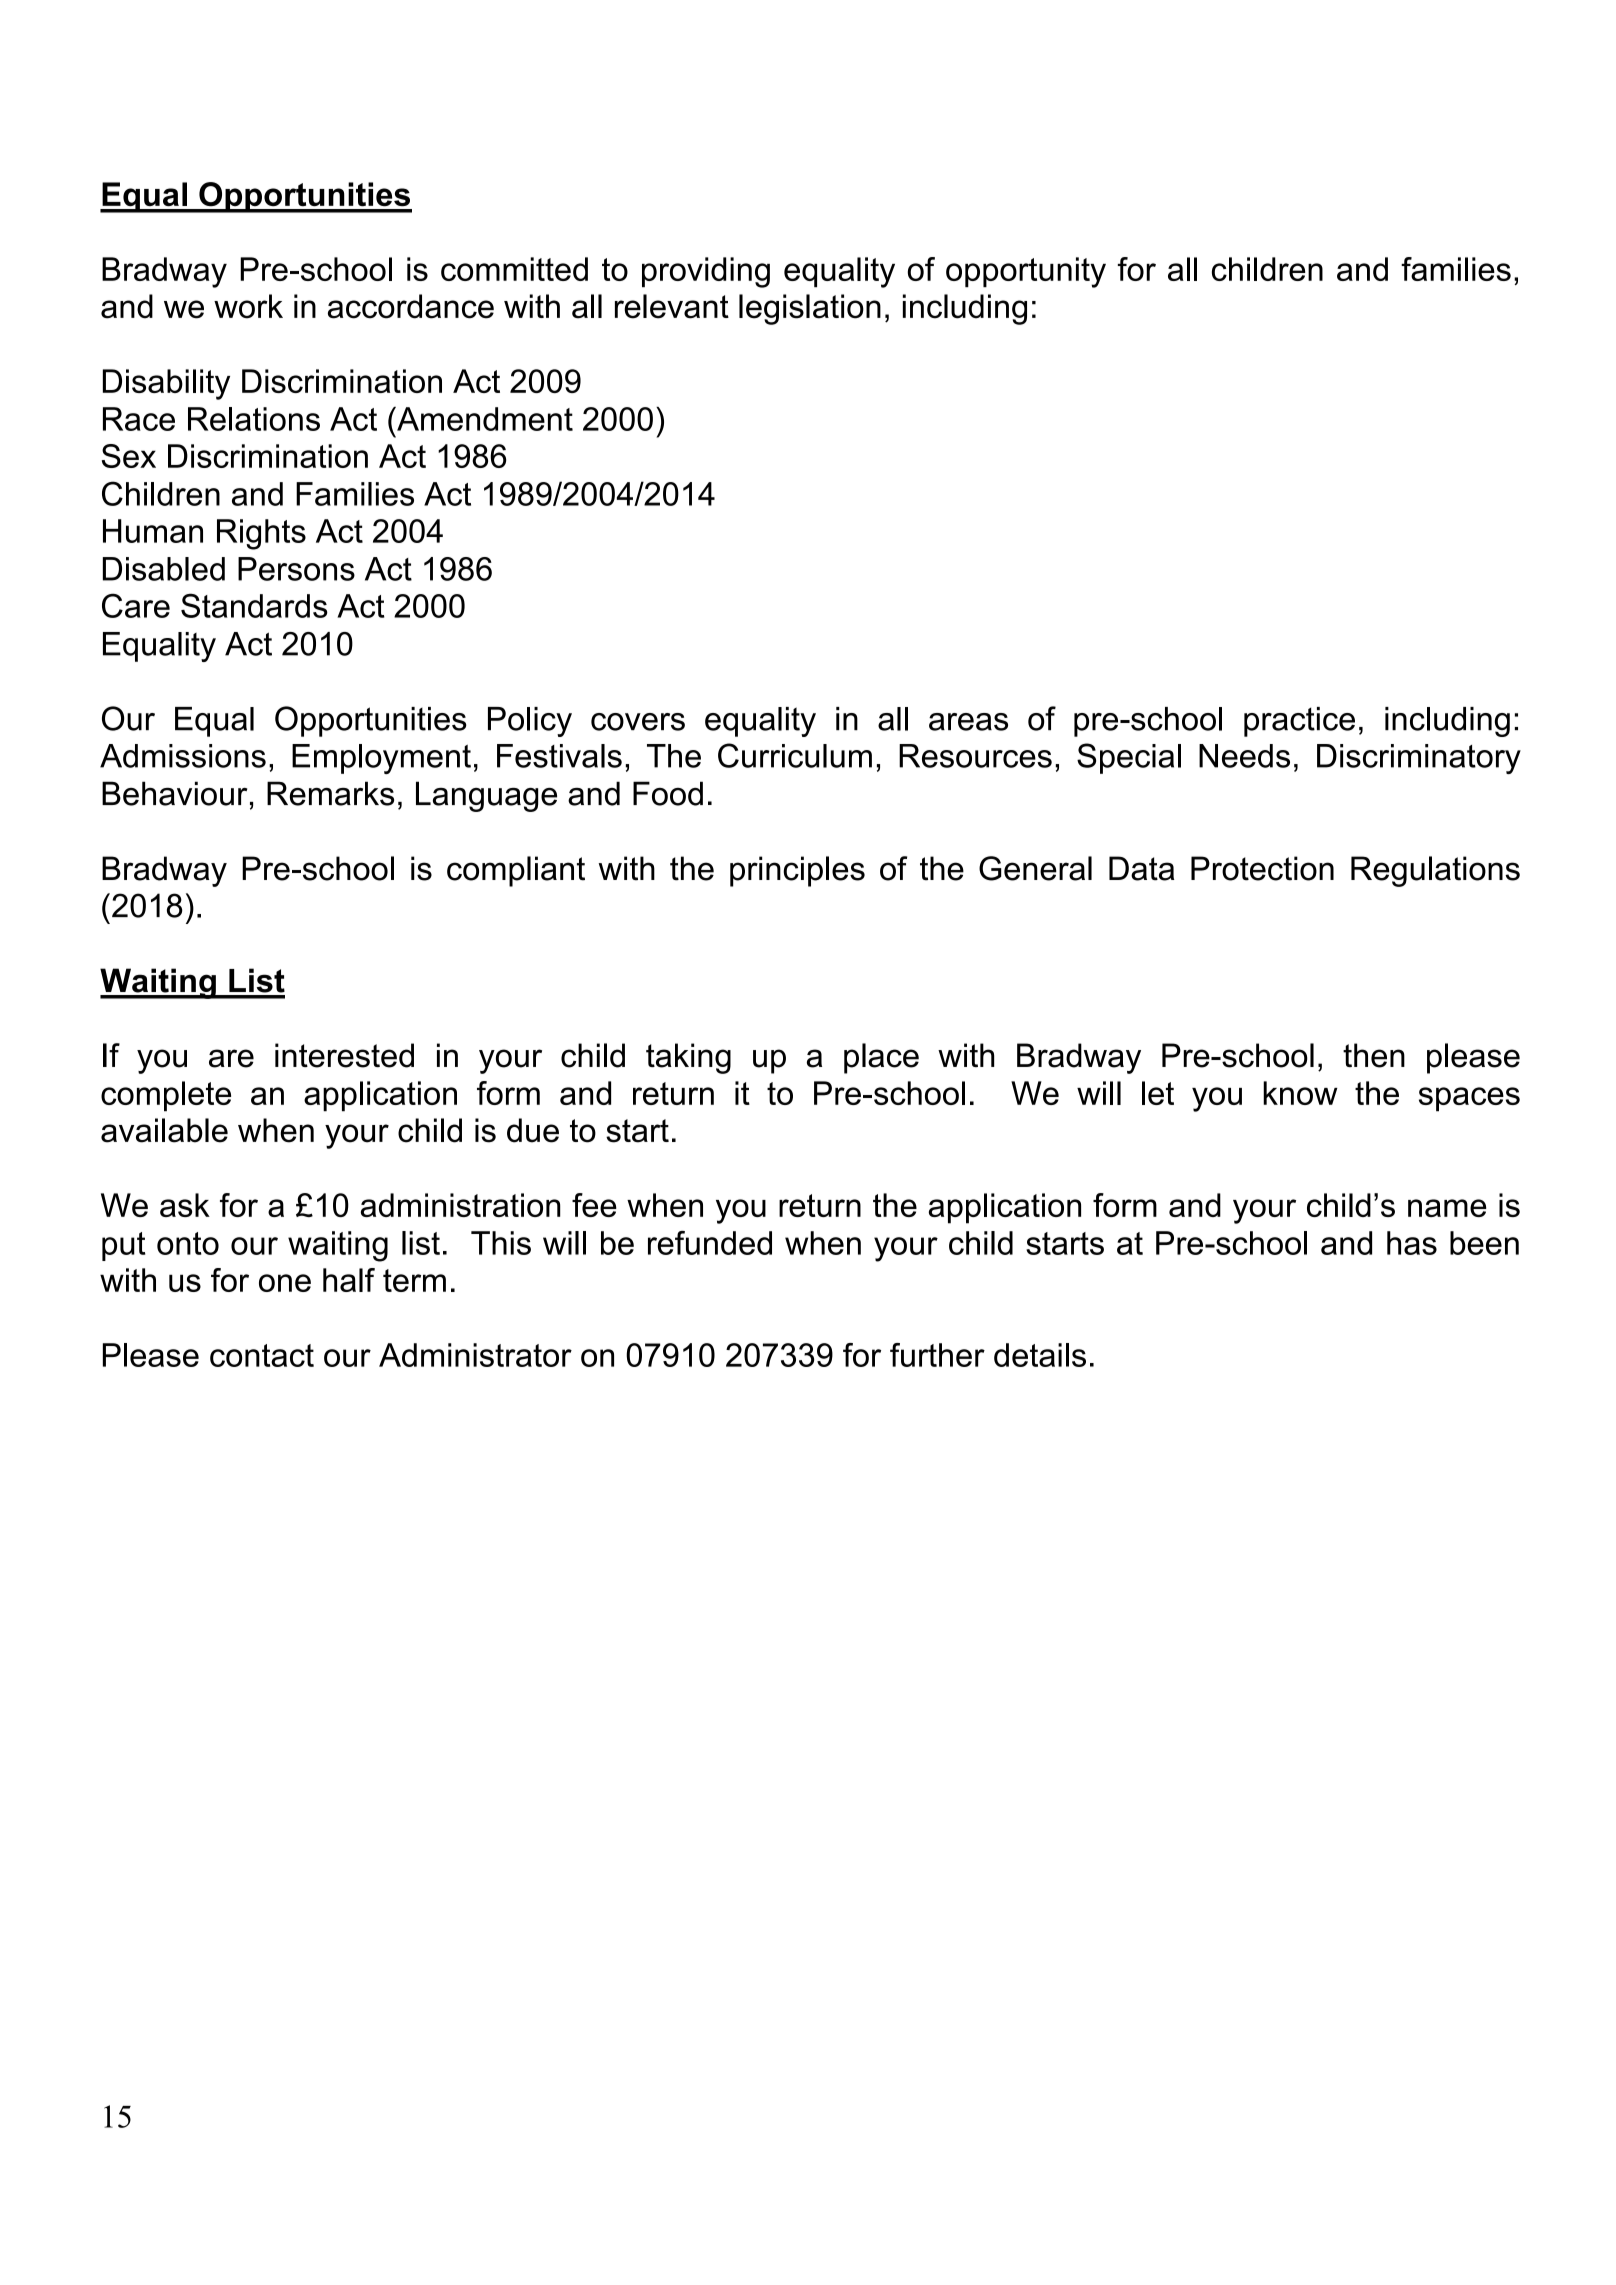 The width and height of the screenshot is (1616, 2285). What do you see at coordinates (330, 793) in the screenshot?
I see `Remarks` at bounding box center [330, 793].
